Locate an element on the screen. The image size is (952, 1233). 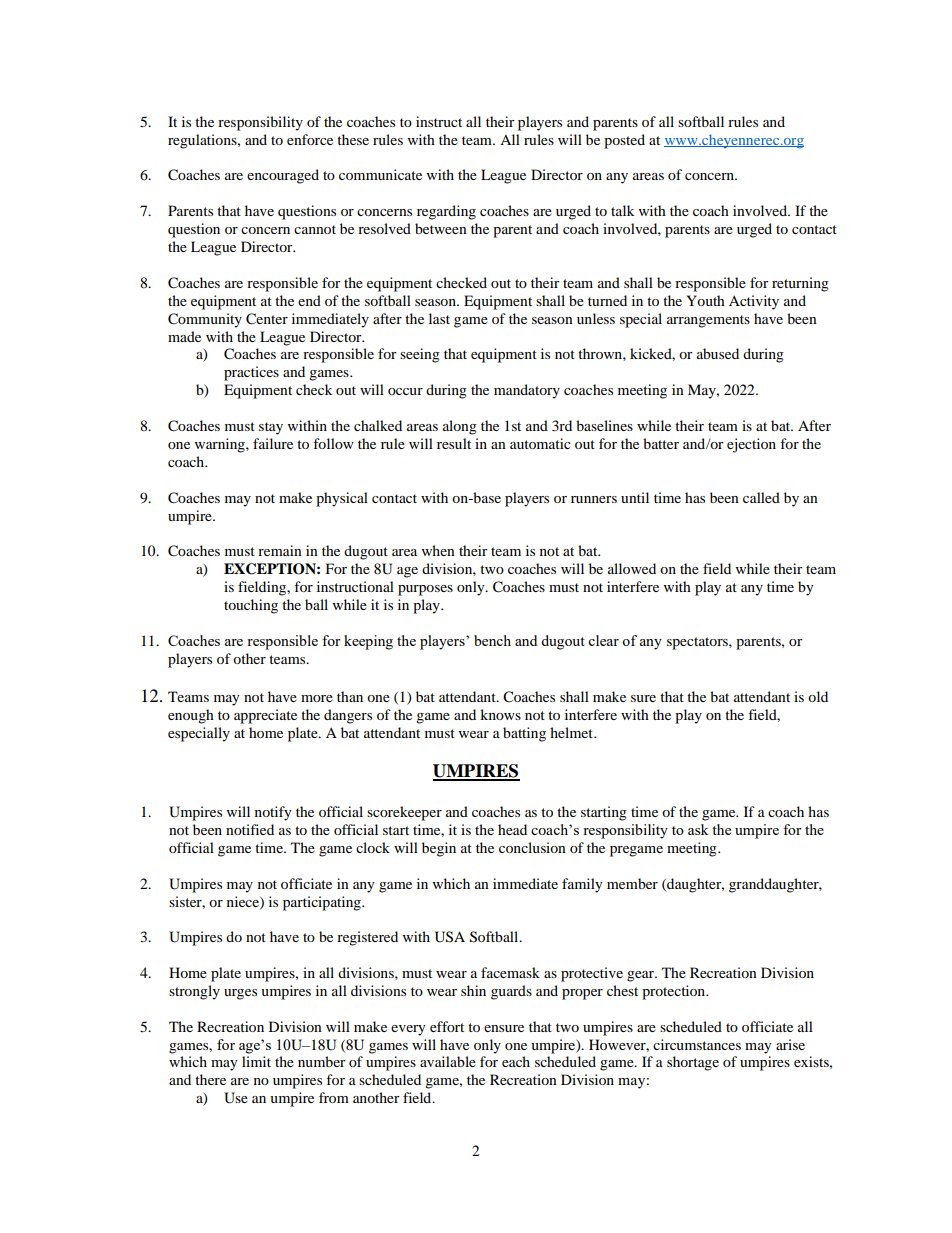
encouraged is located at coordinates (283, 176).
